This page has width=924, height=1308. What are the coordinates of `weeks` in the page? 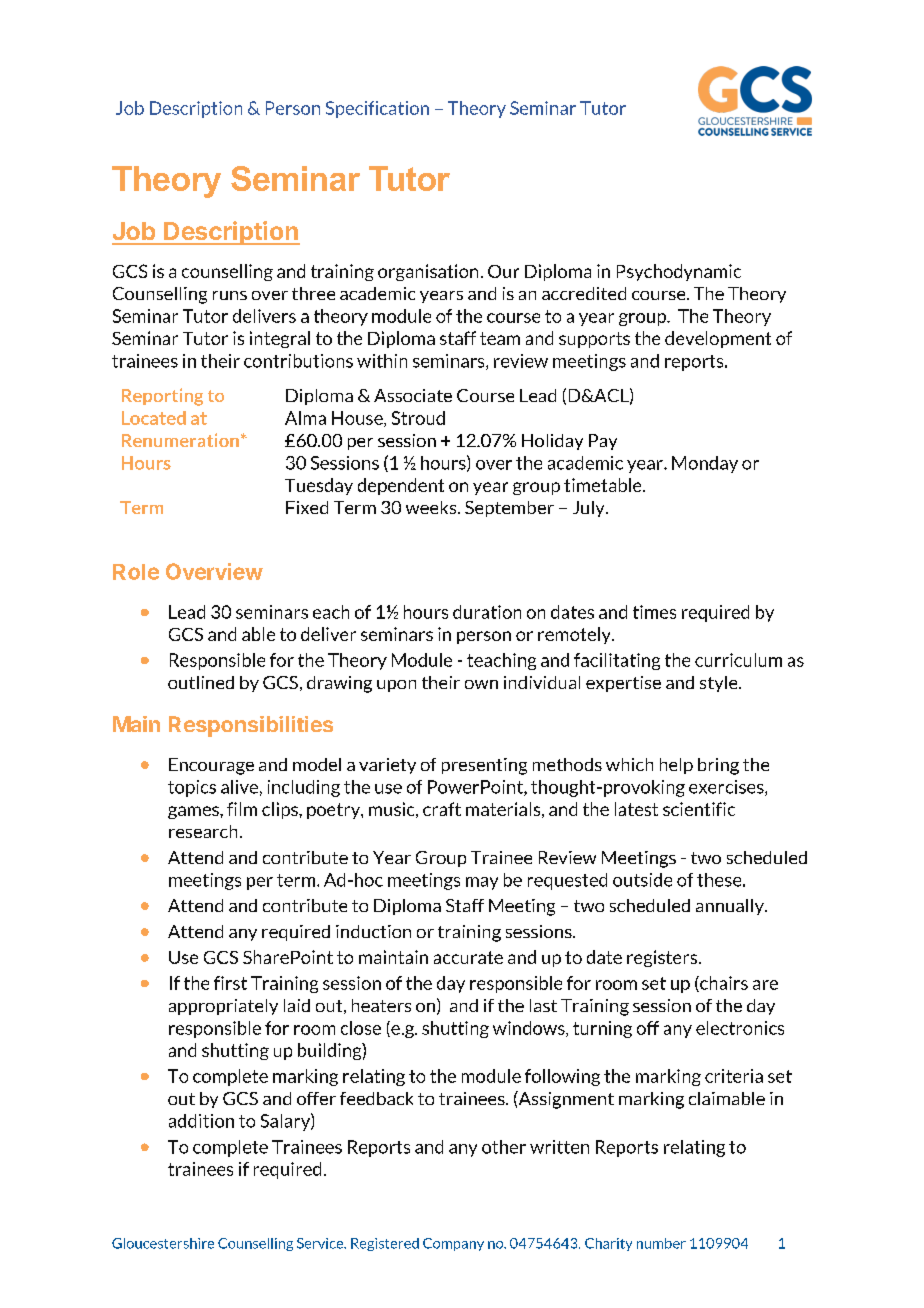 It's located at (432, 507).
